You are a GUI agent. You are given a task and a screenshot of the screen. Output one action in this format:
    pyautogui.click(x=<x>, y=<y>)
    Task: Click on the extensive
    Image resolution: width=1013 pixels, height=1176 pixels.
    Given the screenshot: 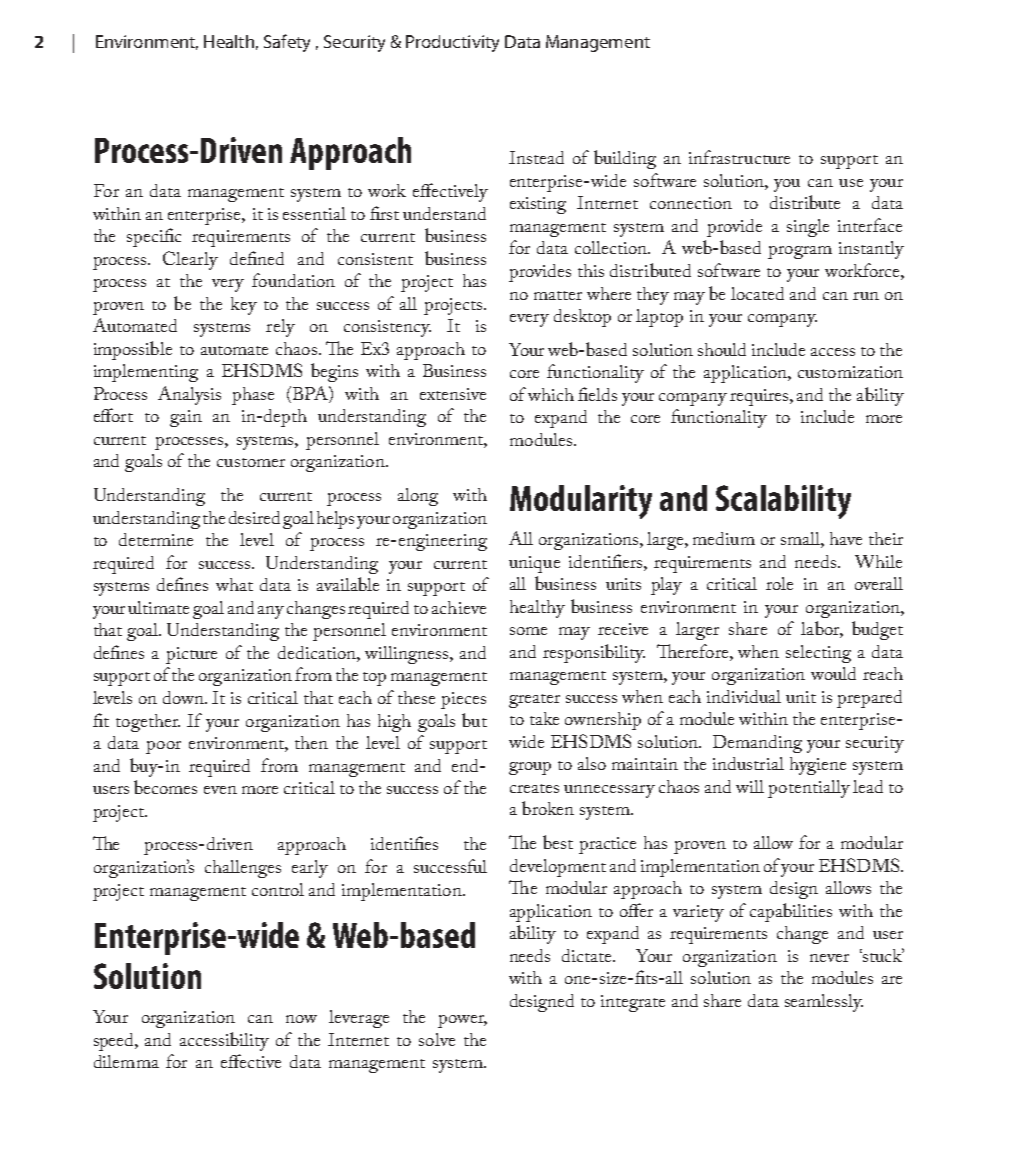 What is the action you would take?
    pyautogui.click(x=453, y=394)
